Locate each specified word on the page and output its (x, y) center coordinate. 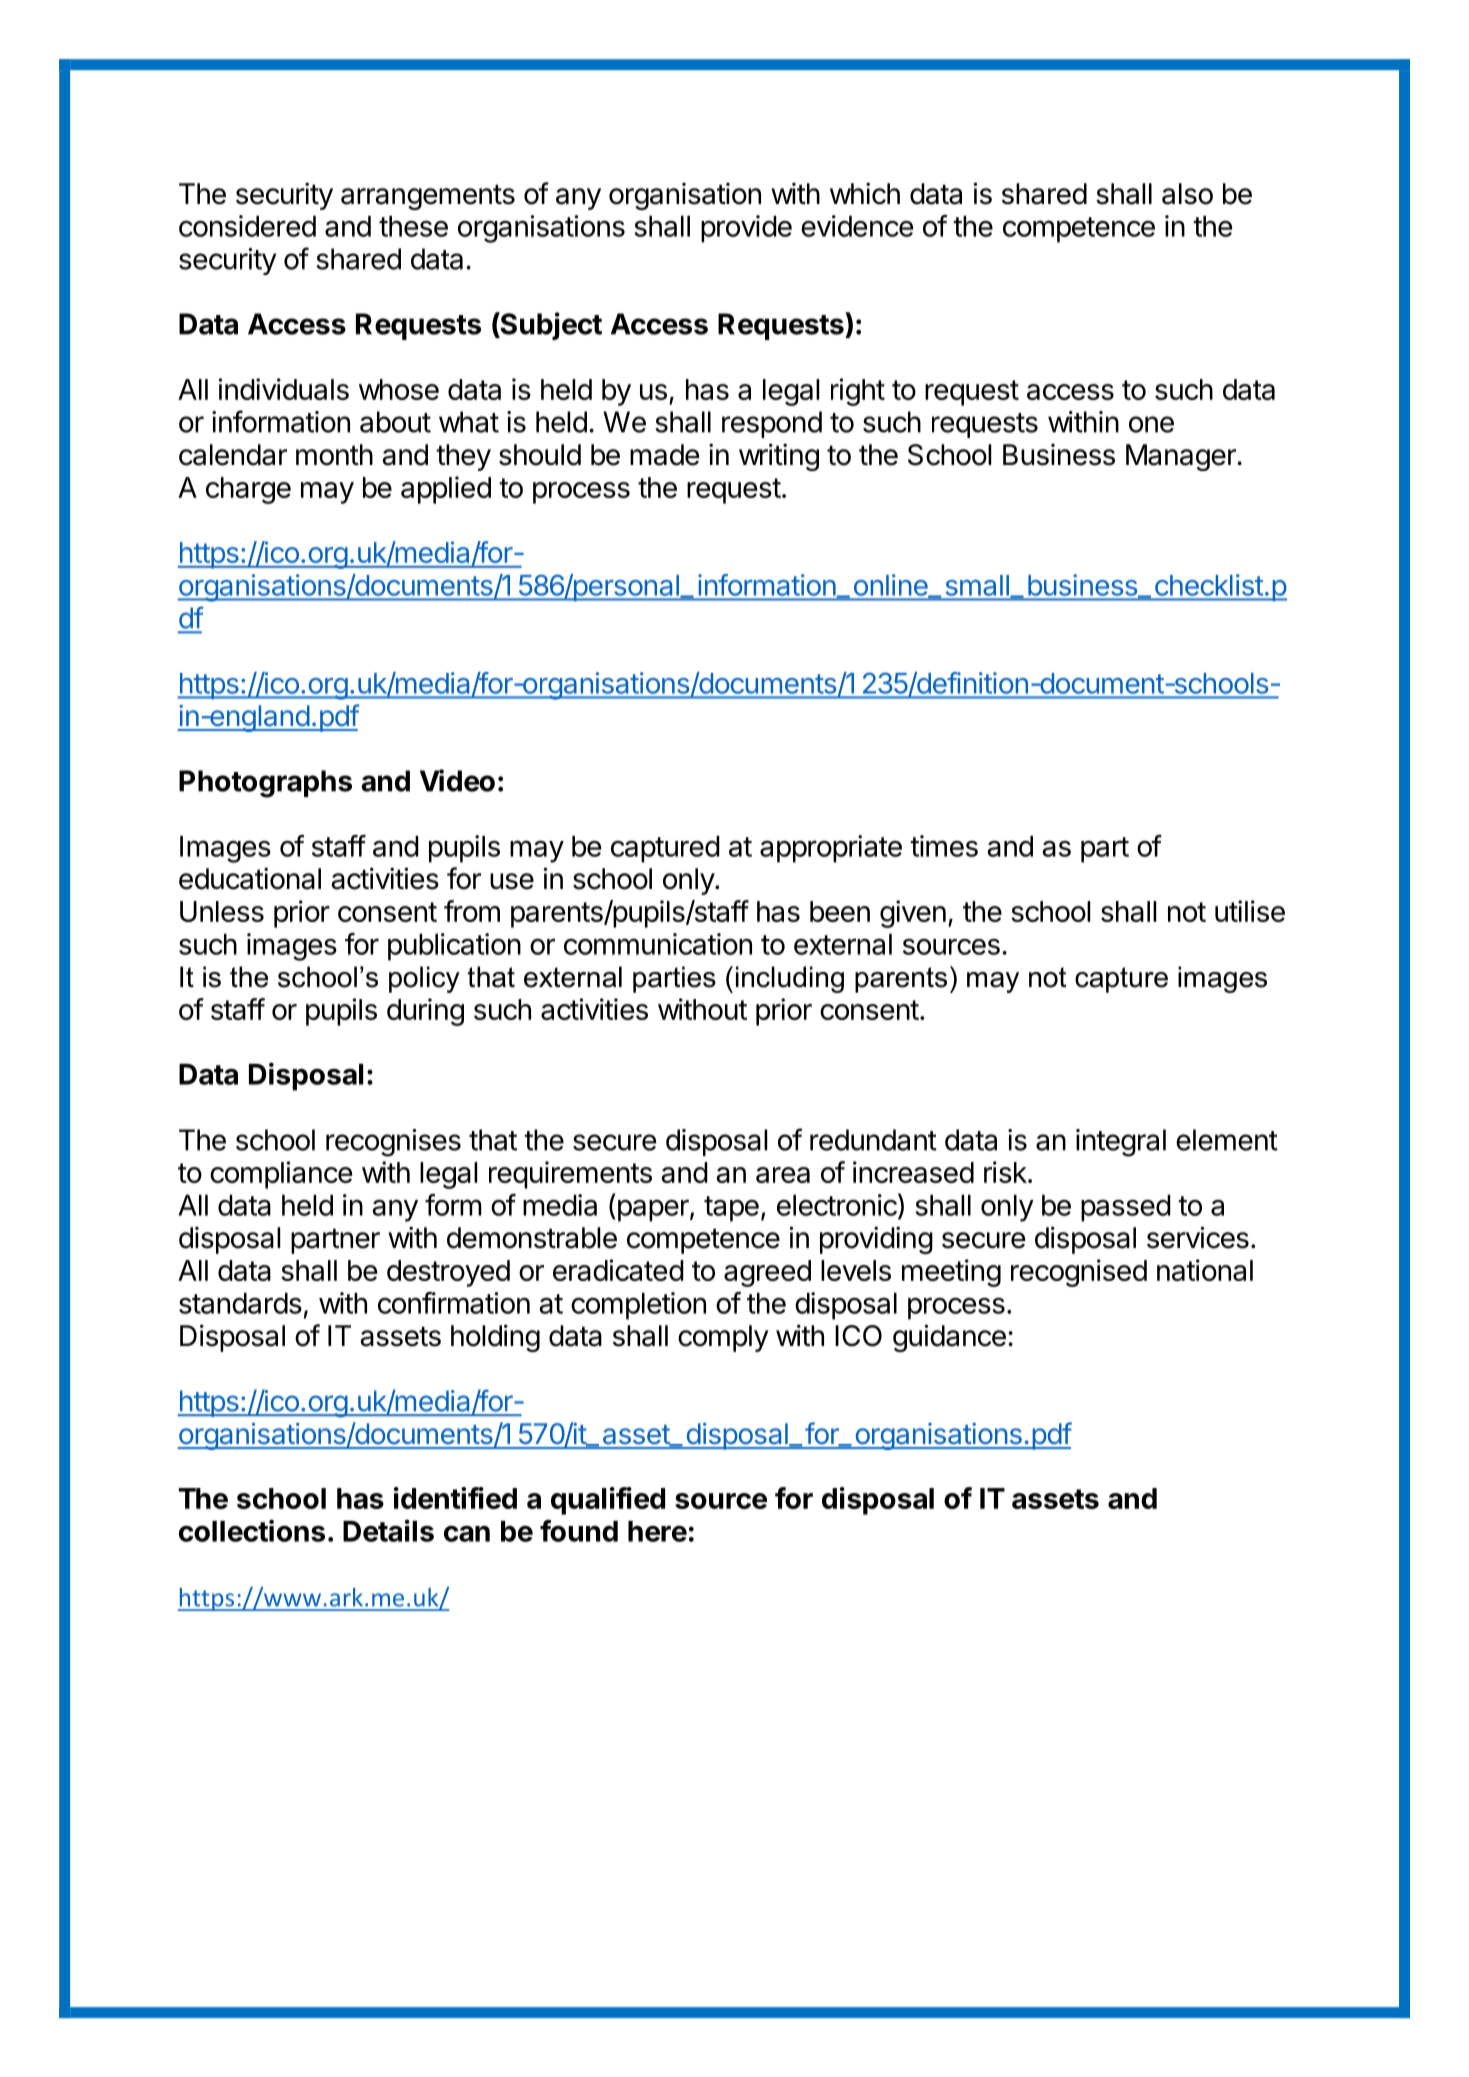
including (790, 979)
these (413, 226)
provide (746, 229)
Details (388, 1530)
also (1187, 194)
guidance (949, 1338)
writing (779, 457)
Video (457, 780)
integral (1121, 1143)
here (657, 1531)
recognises (393, 1143)
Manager (1182, 457)
